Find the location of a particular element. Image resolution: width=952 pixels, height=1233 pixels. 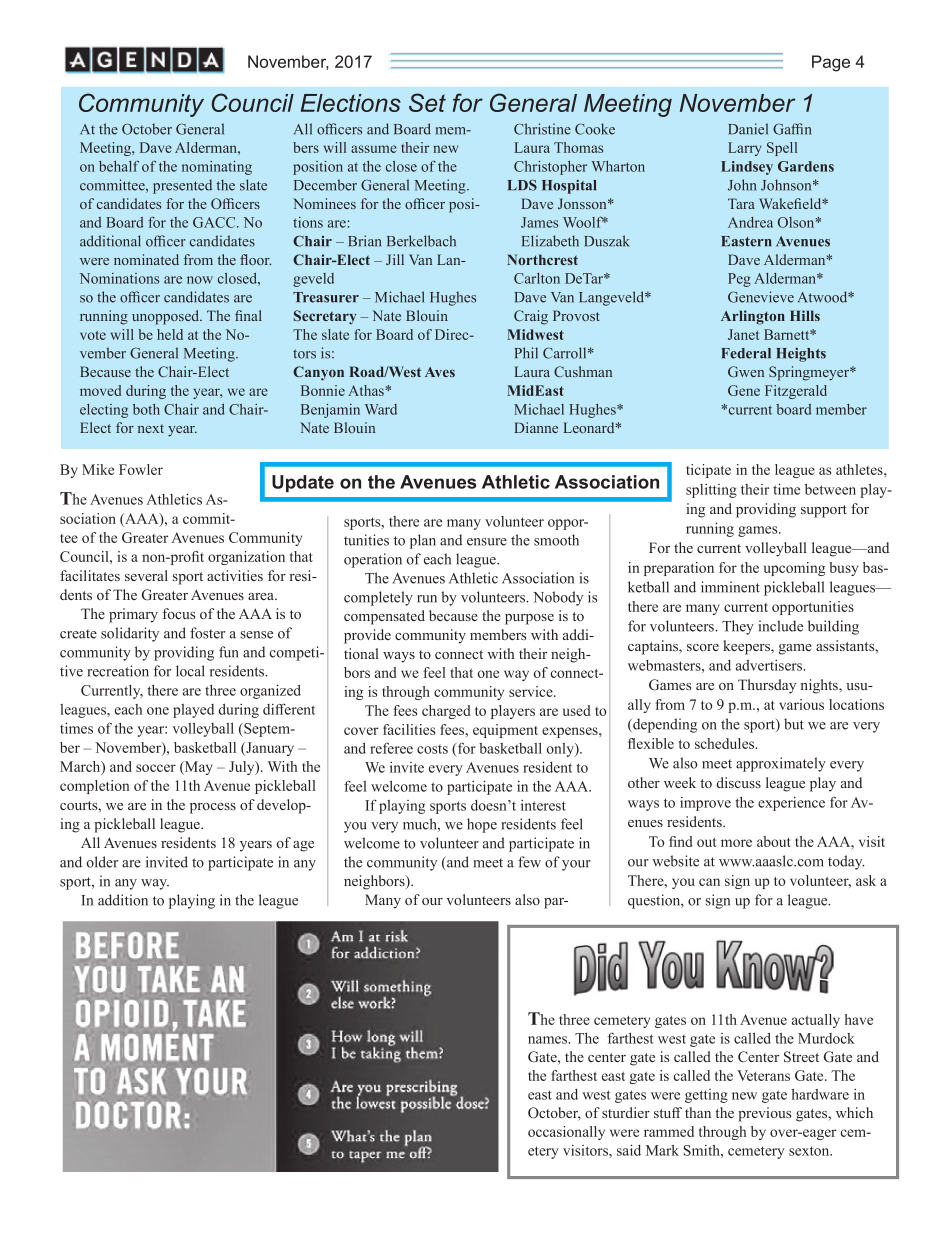

sturdier is located at coordinates (626, 1112).
